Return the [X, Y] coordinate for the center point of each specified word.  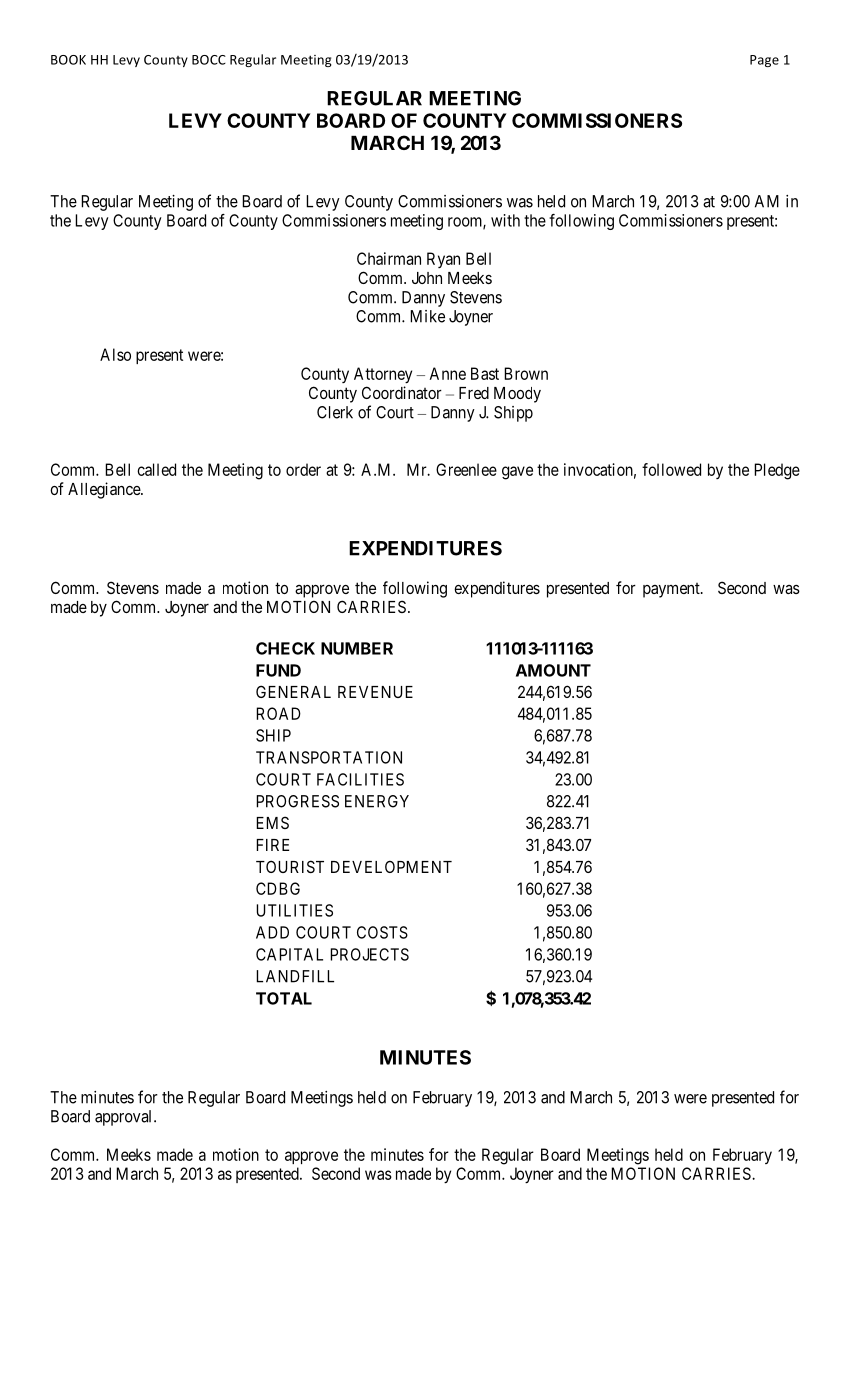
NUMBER [357, 648]
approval [125, 1118]
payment [672, 590]
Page [764, 61]
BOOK [68, 60]
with [505, 220]
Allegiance [105, 490]
